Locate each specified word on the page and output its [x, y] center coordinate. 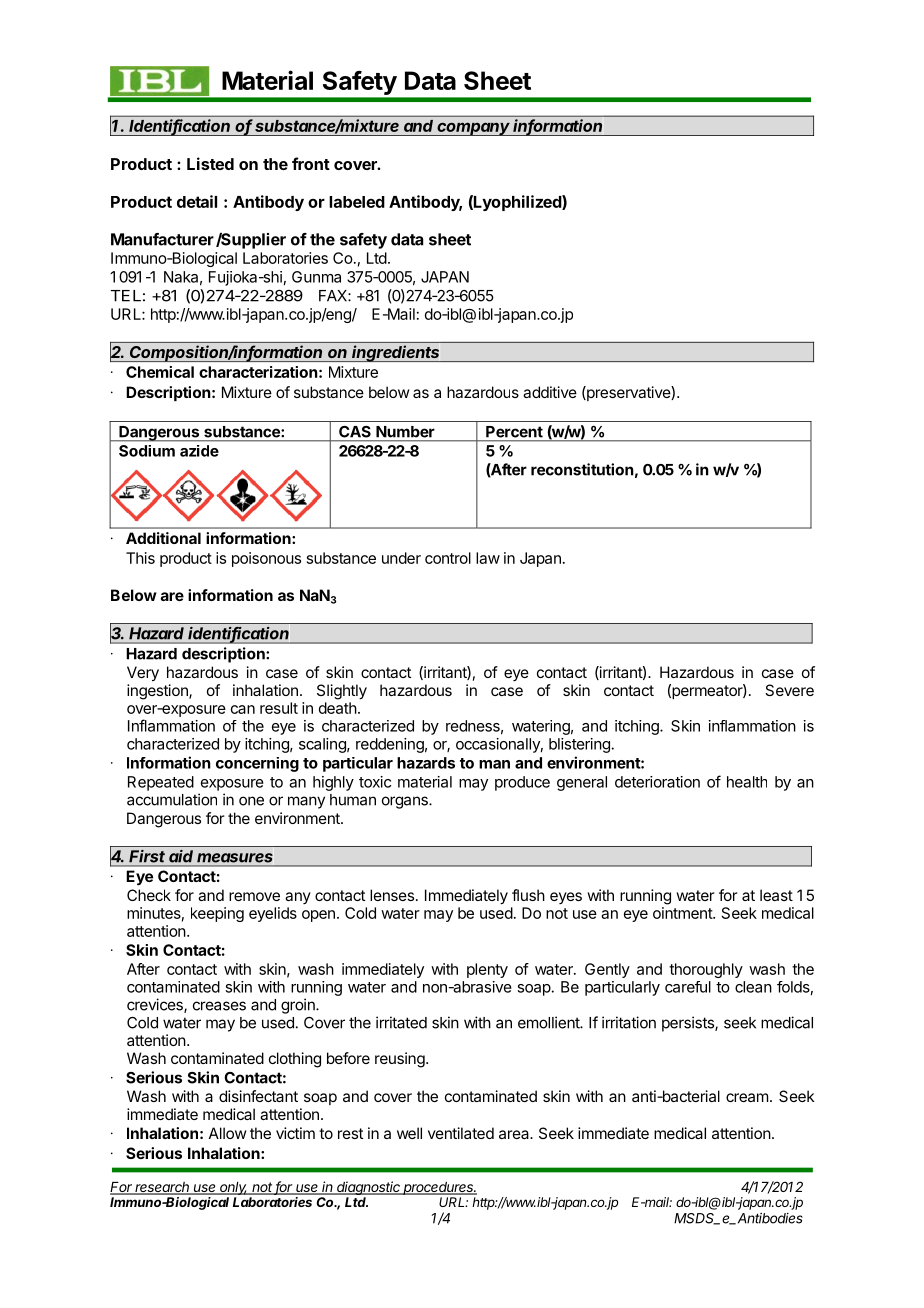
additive [550, 392]
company [474, 129]
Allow [227, 1133]
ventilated [461, 1133]
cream [747, 1097]
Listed [210, 163]
